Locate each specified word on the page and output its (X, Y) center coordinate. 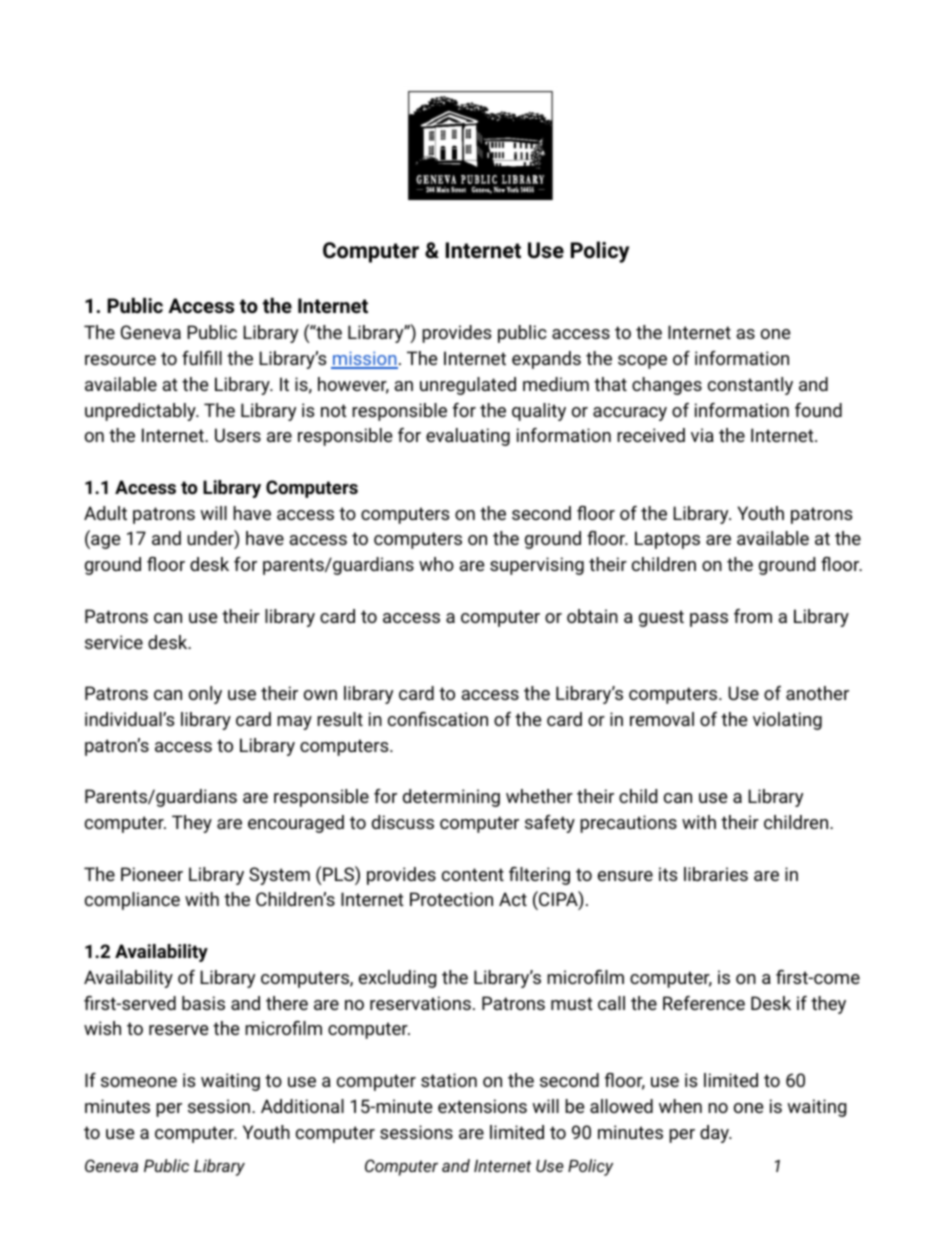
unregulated (468, 386)
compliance (132, 901)
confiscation (438, 719)
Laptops (667, 540)
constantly (750, 386)
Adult (105, 513)
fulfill (202, 358)
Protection (451, 899)
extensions (482, 1106)
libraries (716, 874)
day (715, 1134)
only (205, 695)
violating (787, 721)
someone (139, 1082)
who (436, 564)
